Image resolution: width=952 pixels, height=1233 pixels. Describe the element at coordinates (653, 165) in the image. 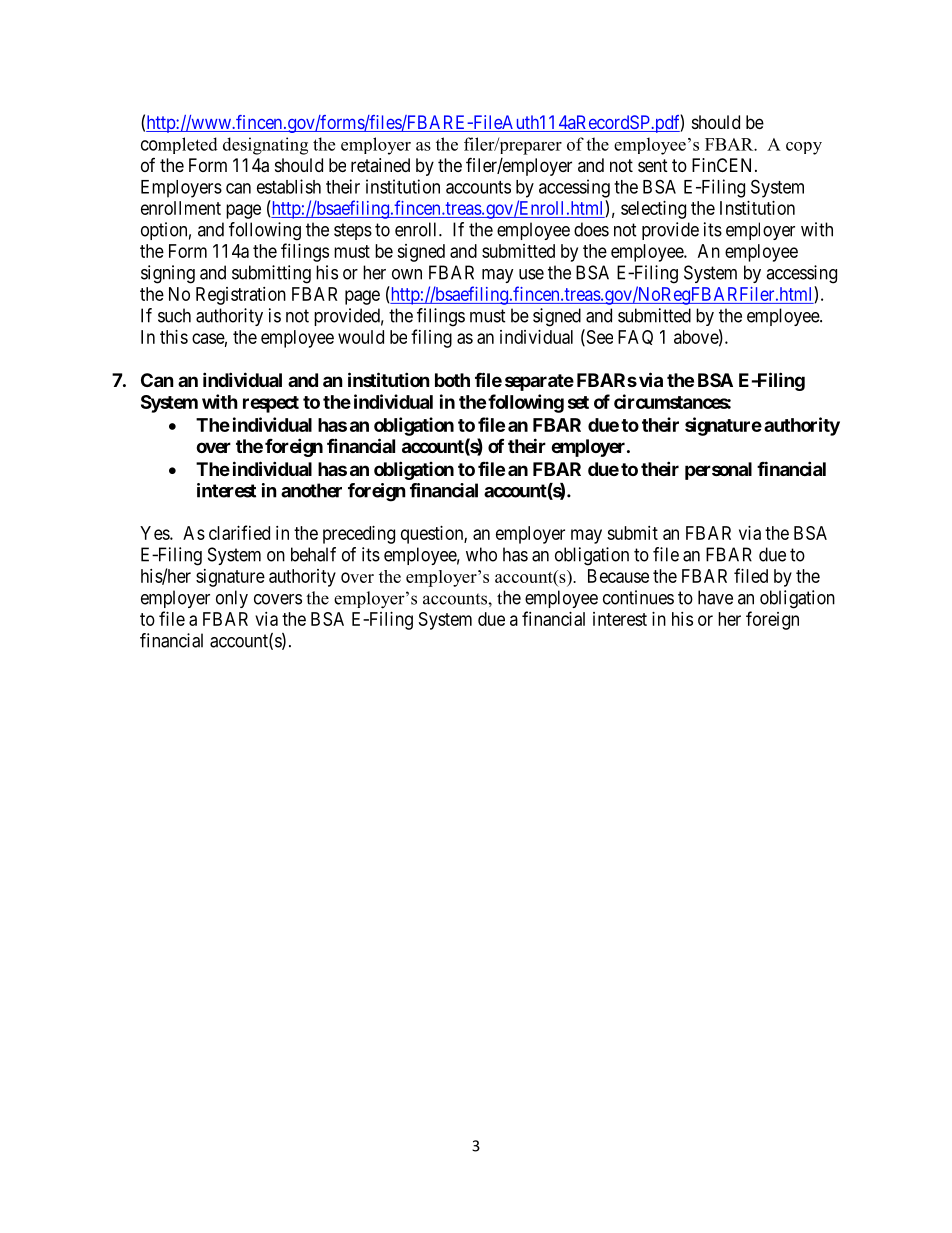

I see `sent` at that location.
